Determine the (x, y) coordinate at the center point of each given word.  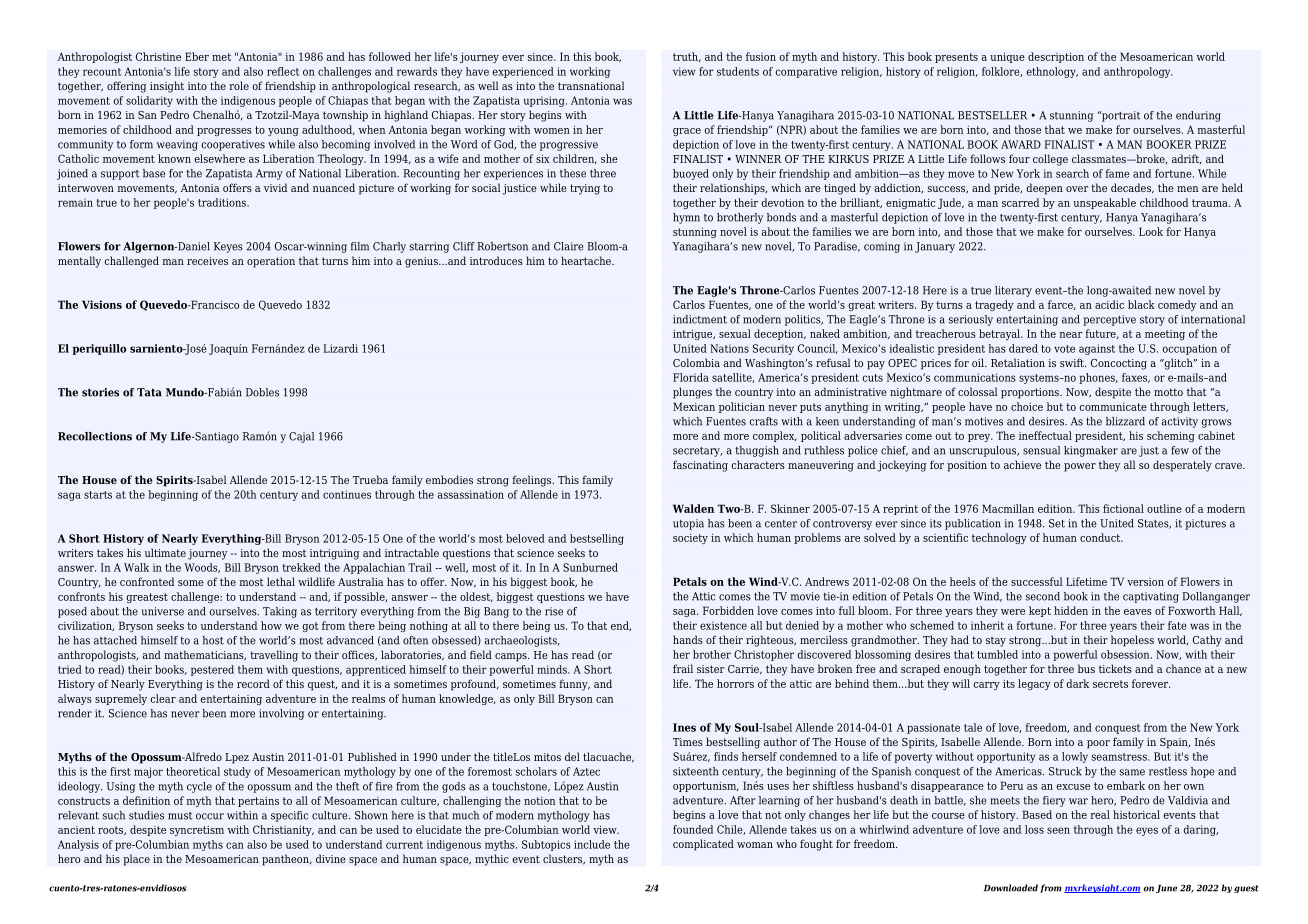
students (738, 71)
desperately (1182, 466)
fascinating (700, 466)
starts (98, 495)
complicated (703, 845)
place (136, 860)
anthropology (1138, 72)
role (239, 85)
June (1166, 889)
